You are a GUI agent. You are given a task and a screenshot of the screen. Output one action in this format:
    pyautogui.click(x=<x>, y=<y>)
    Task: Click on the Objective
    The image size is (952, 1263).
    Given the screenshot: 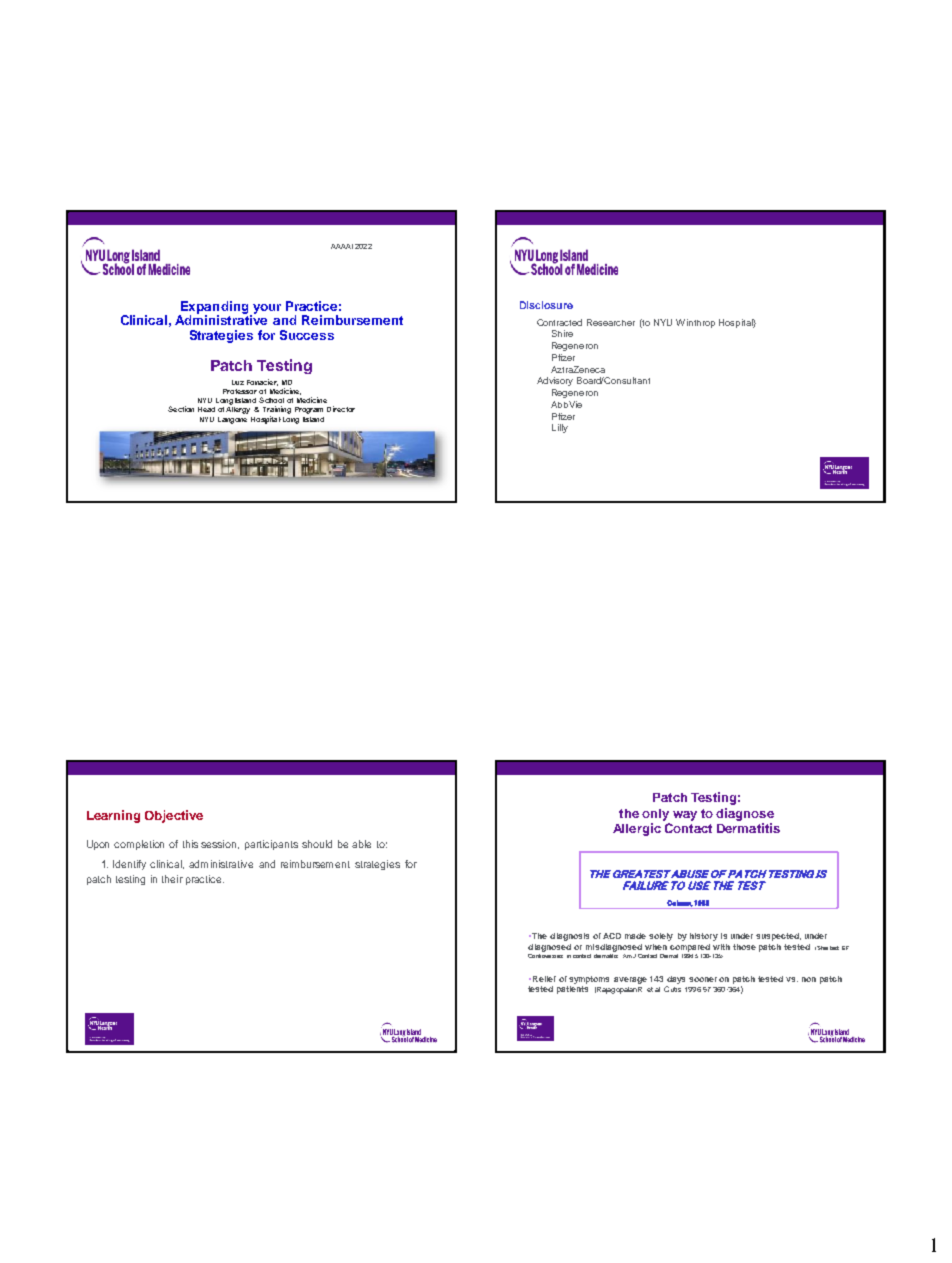 What is the action you would take?
    pyautogui.click(x=174, y=816)
